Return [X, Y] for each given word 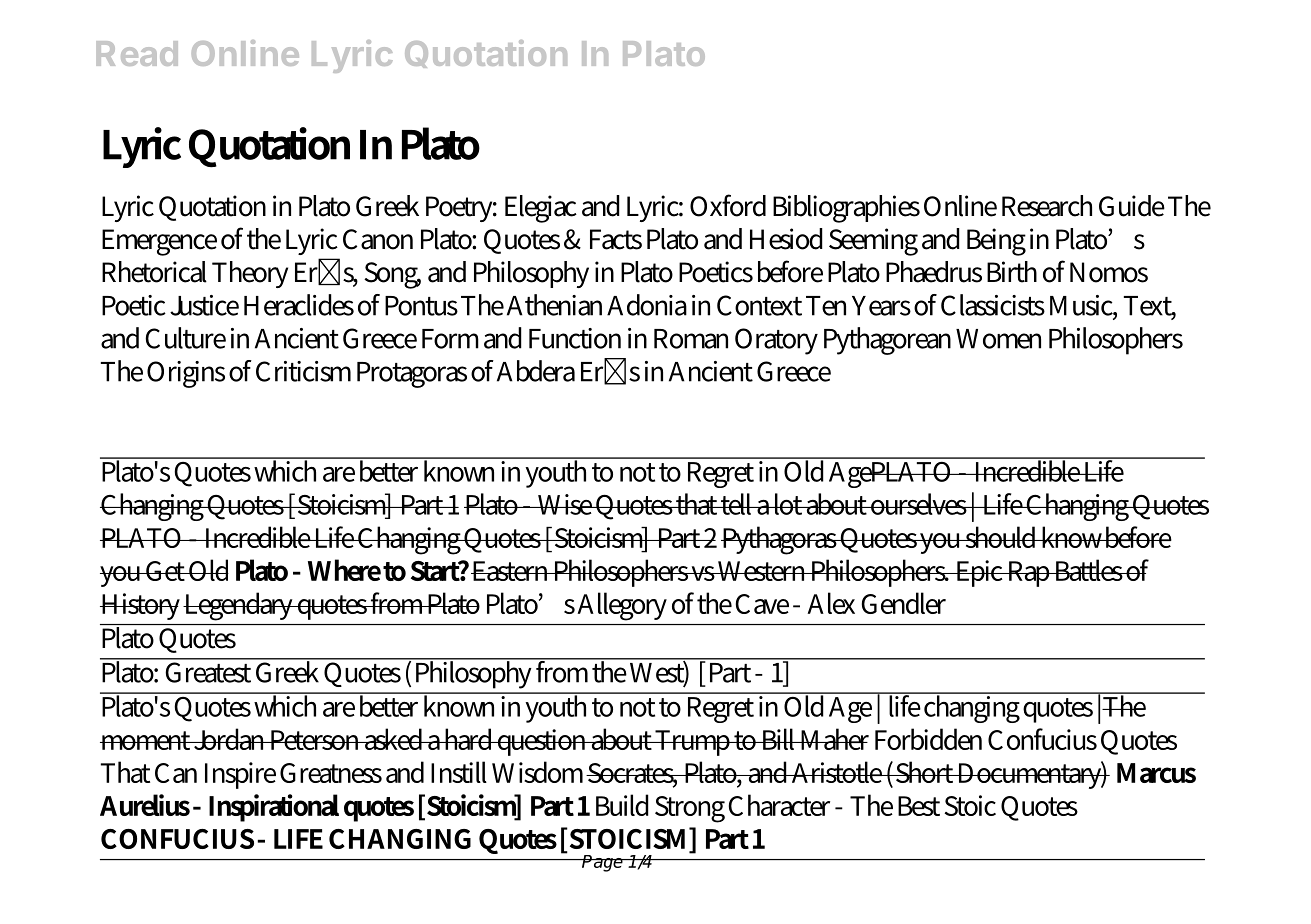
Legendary [239, 606]
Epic [979, 573]
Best [919, 806]
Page [603, 863]
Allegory [622, 606]
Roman [691, 339]
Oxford [728, 205]
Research [1047, 206]
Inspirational [274, 808]
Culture [185, 338]
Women [998, 339]
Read [137, 53]
